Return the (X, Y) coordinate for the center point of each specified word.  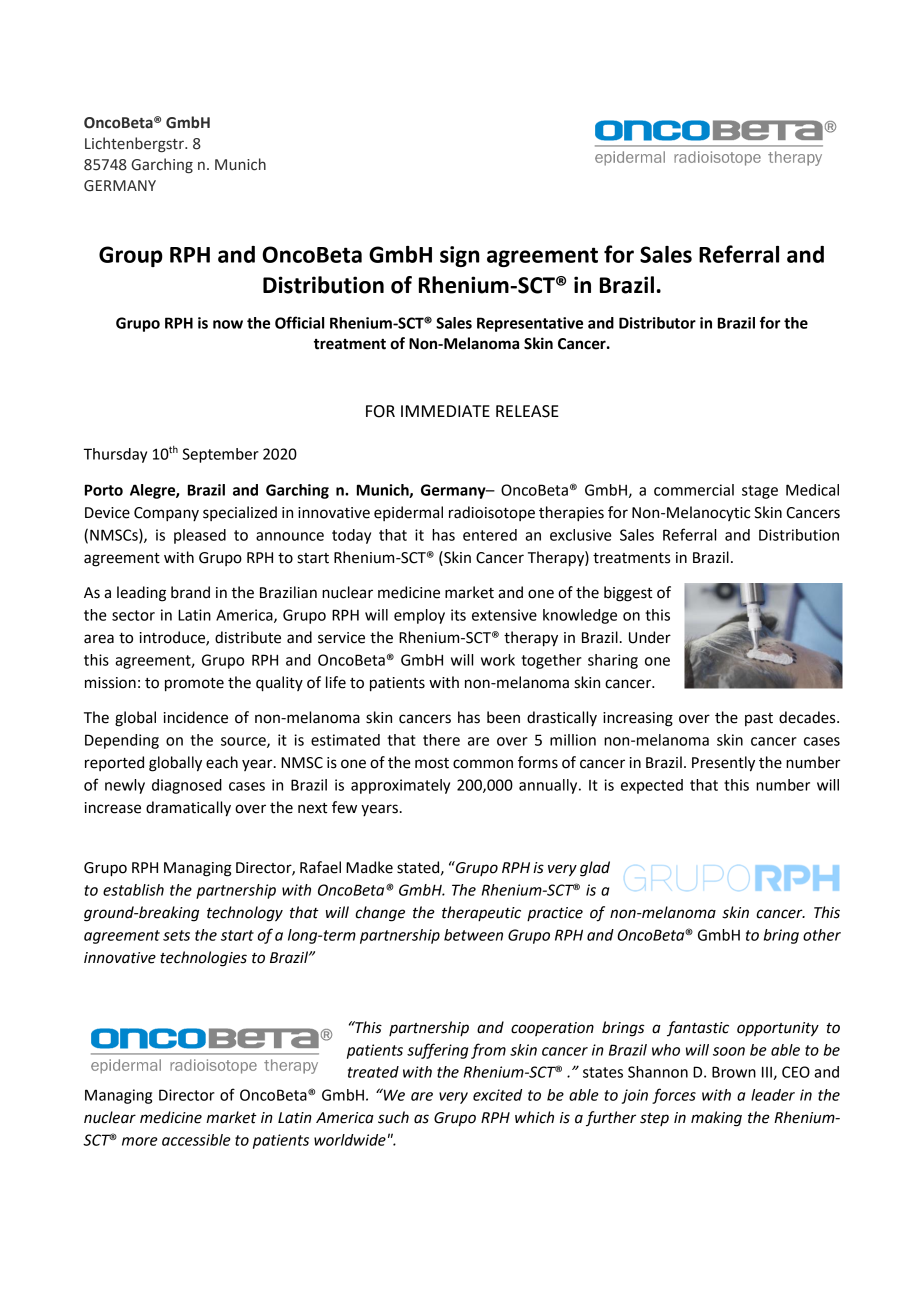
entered (490, 535)
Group (131, 256)
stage (760, 492)
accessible (196, 1140)
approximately (400, 786)
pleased (200, 536)
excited (497, 1095)
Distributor (657, 323)
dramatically (188, 809)
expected (652, 786)
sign (459, 256)
